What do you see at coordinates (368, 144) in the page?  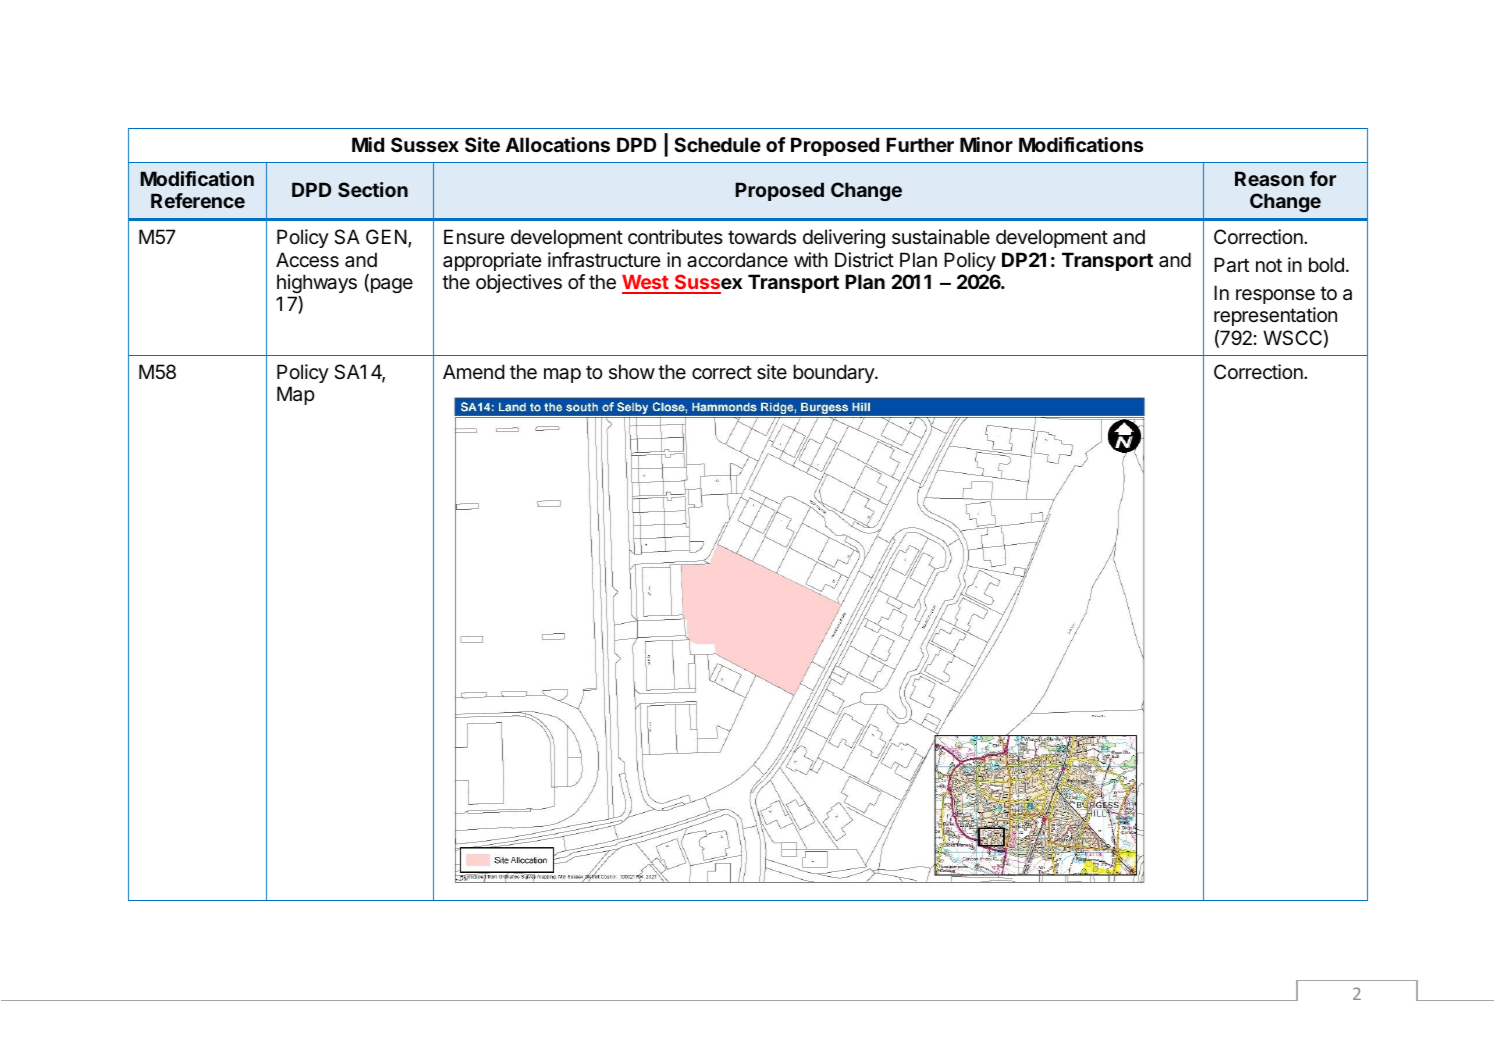 I see `Mid` at bounding box center [368, 144].
